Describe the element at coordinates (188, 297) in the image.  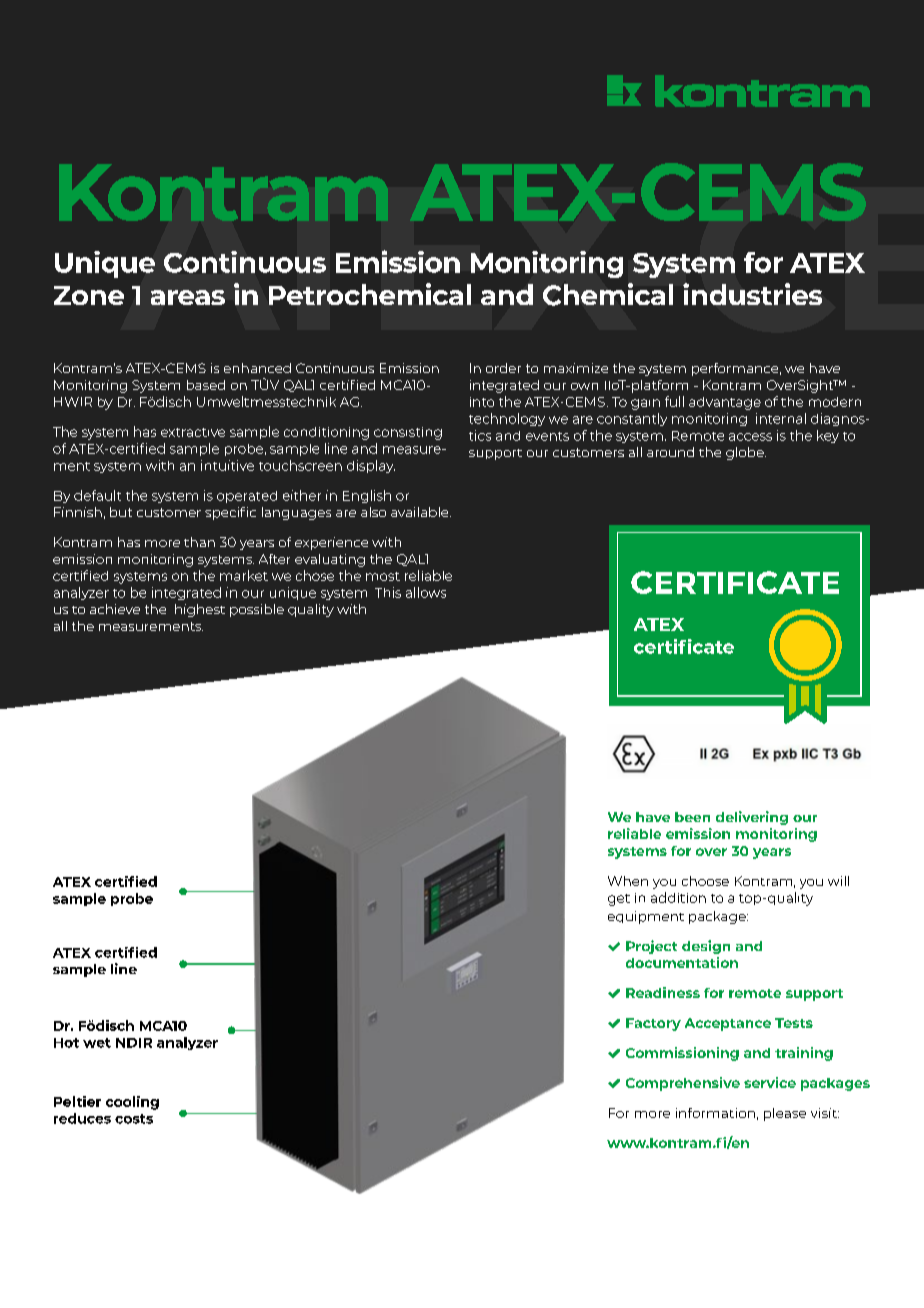
I see `areas` at that location.
